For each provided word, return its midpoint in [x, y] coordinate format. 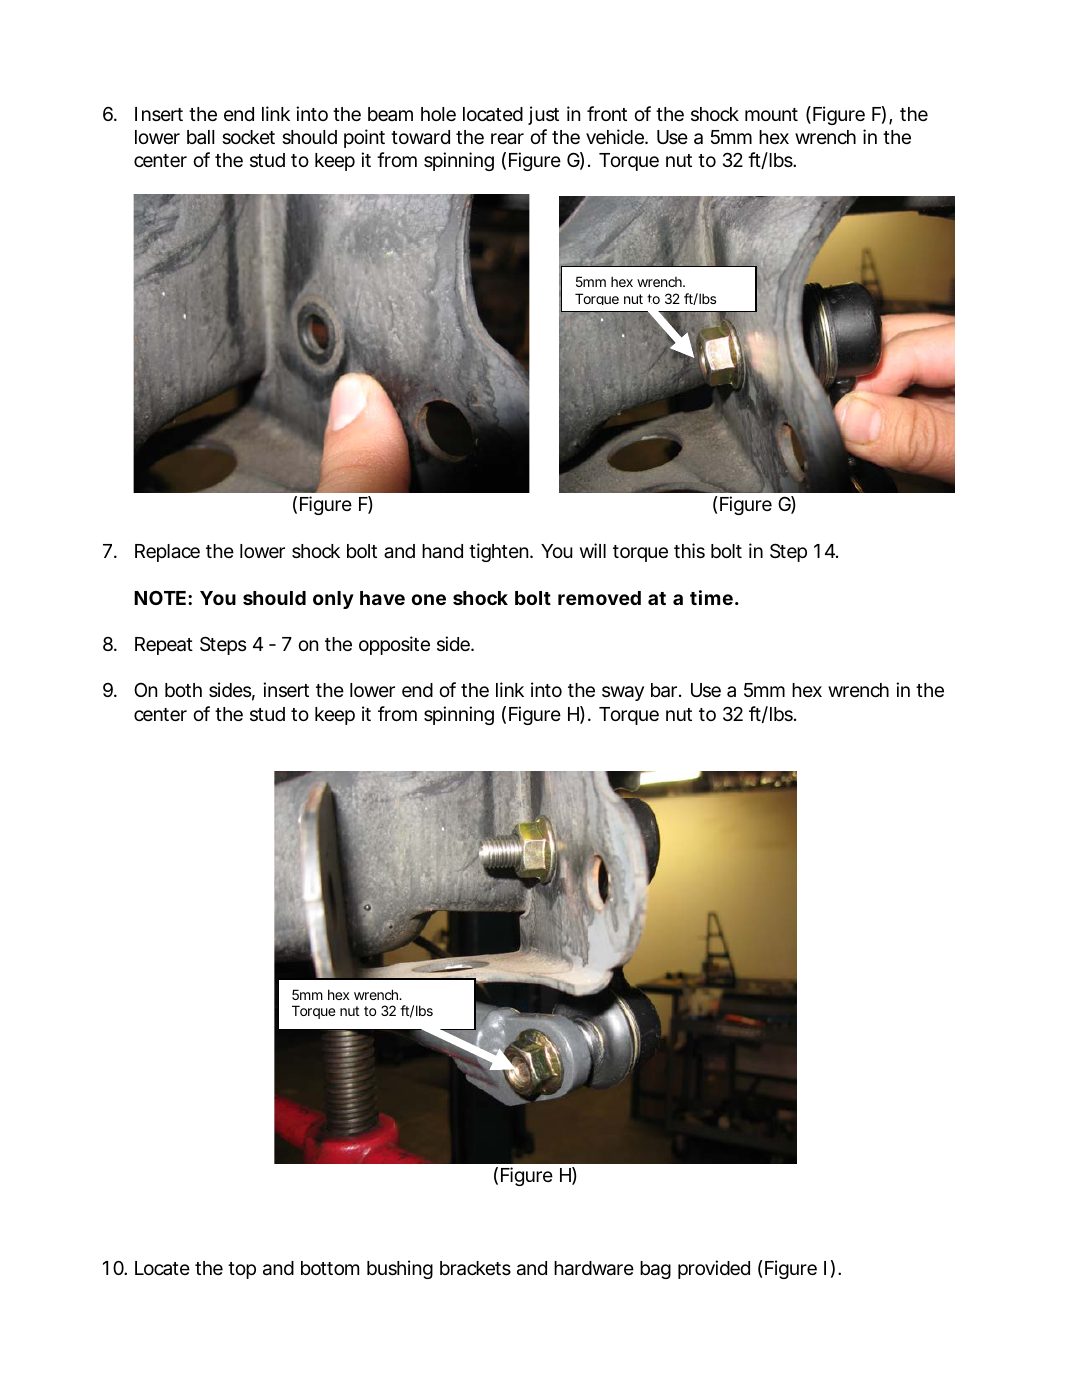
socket [248, 137]
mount [771, 114]
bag [655, 1270]
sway [623, 693]
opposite [394, 645]
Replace [167, 553]
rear [507, 138]
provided [714, 1269]
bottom [330, 1268]
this [689, 550]
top [242, 1270]
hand [442, 551]
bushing [400, 1269]
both [183, 690]
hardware [594, 1268]
